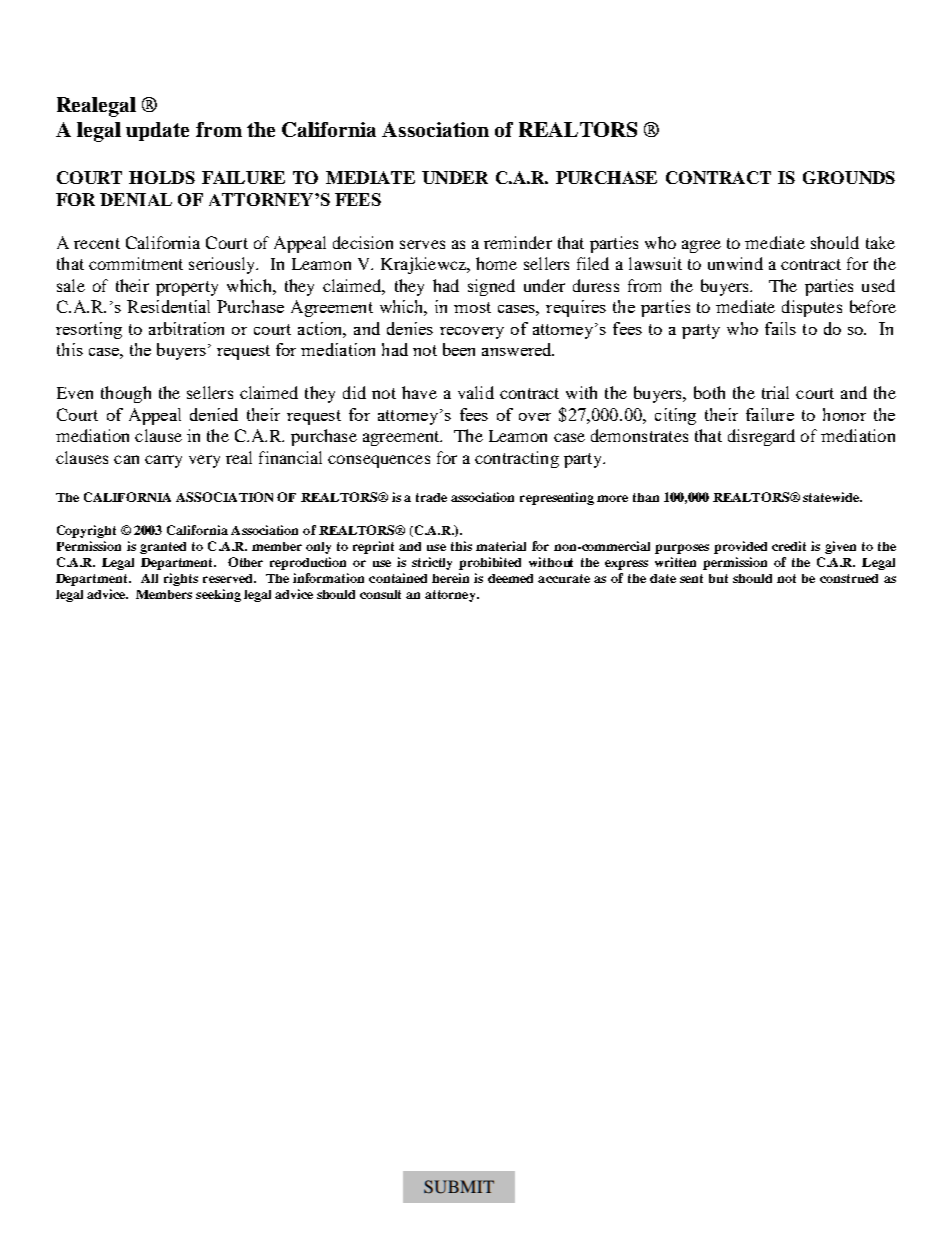  Describe the element at coordinates (849, 177) in the image. I see `GROUNDS` at that location.
